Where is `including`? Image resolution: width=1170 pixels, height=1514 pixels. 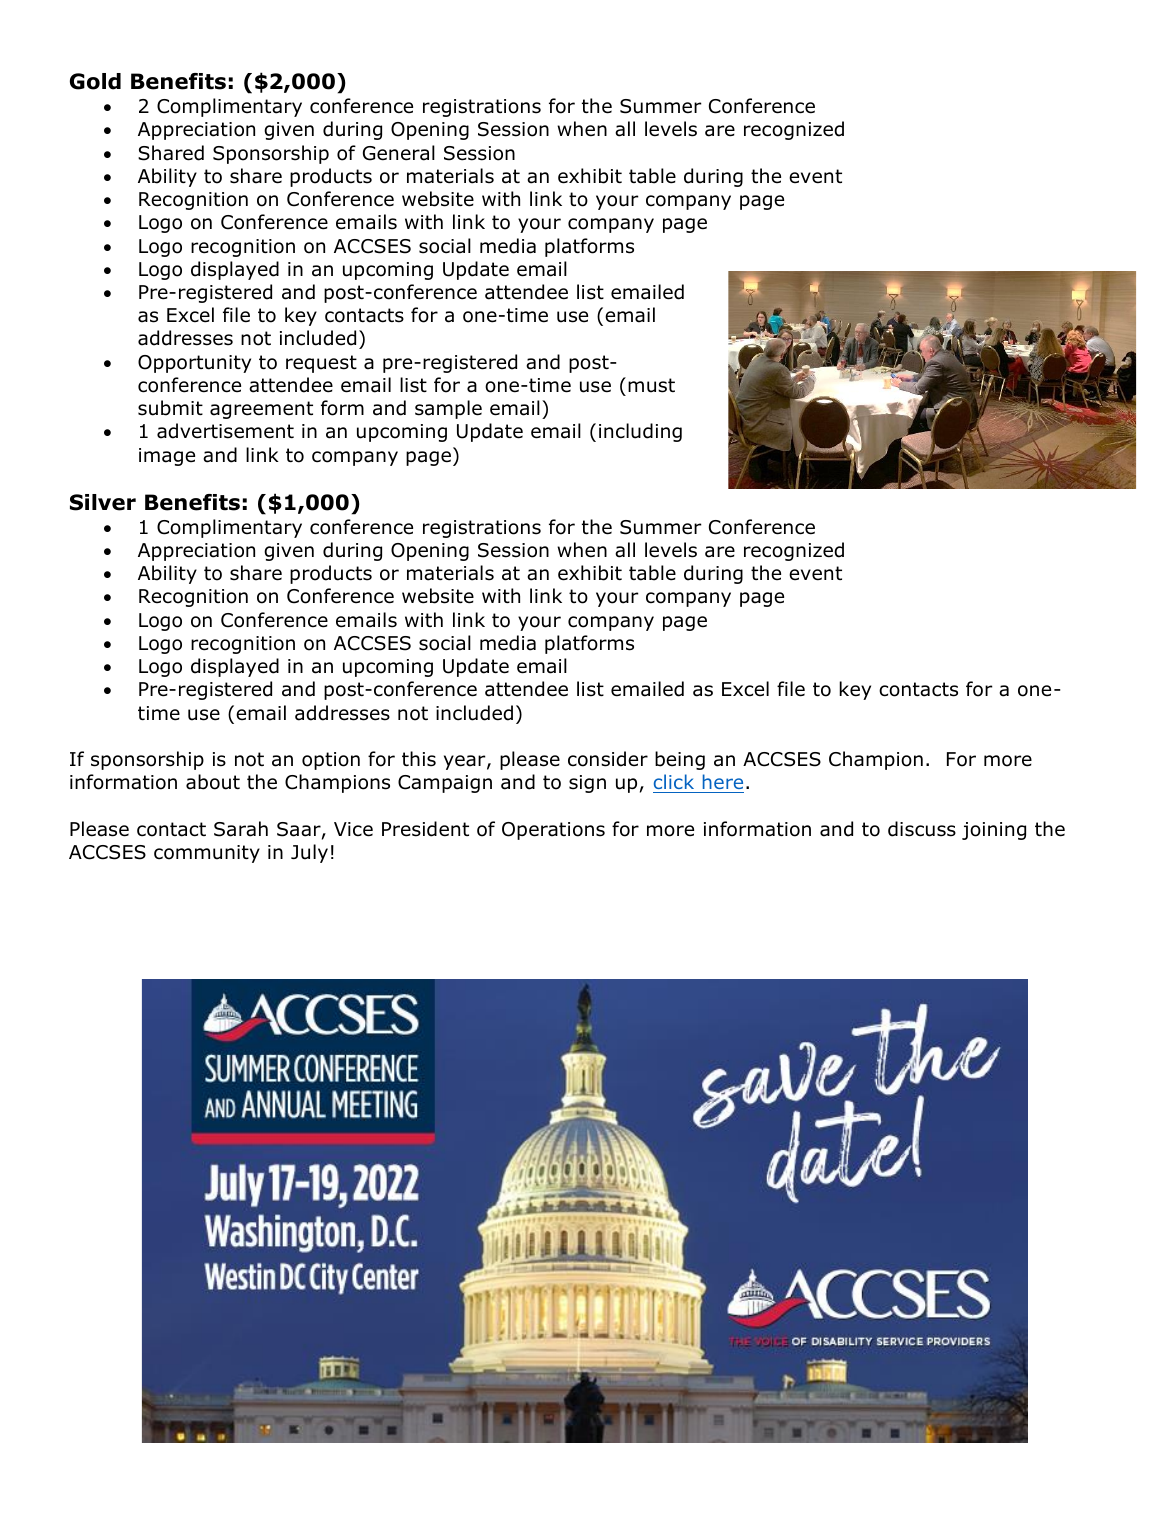
including is located at coordinates (640, 432).
